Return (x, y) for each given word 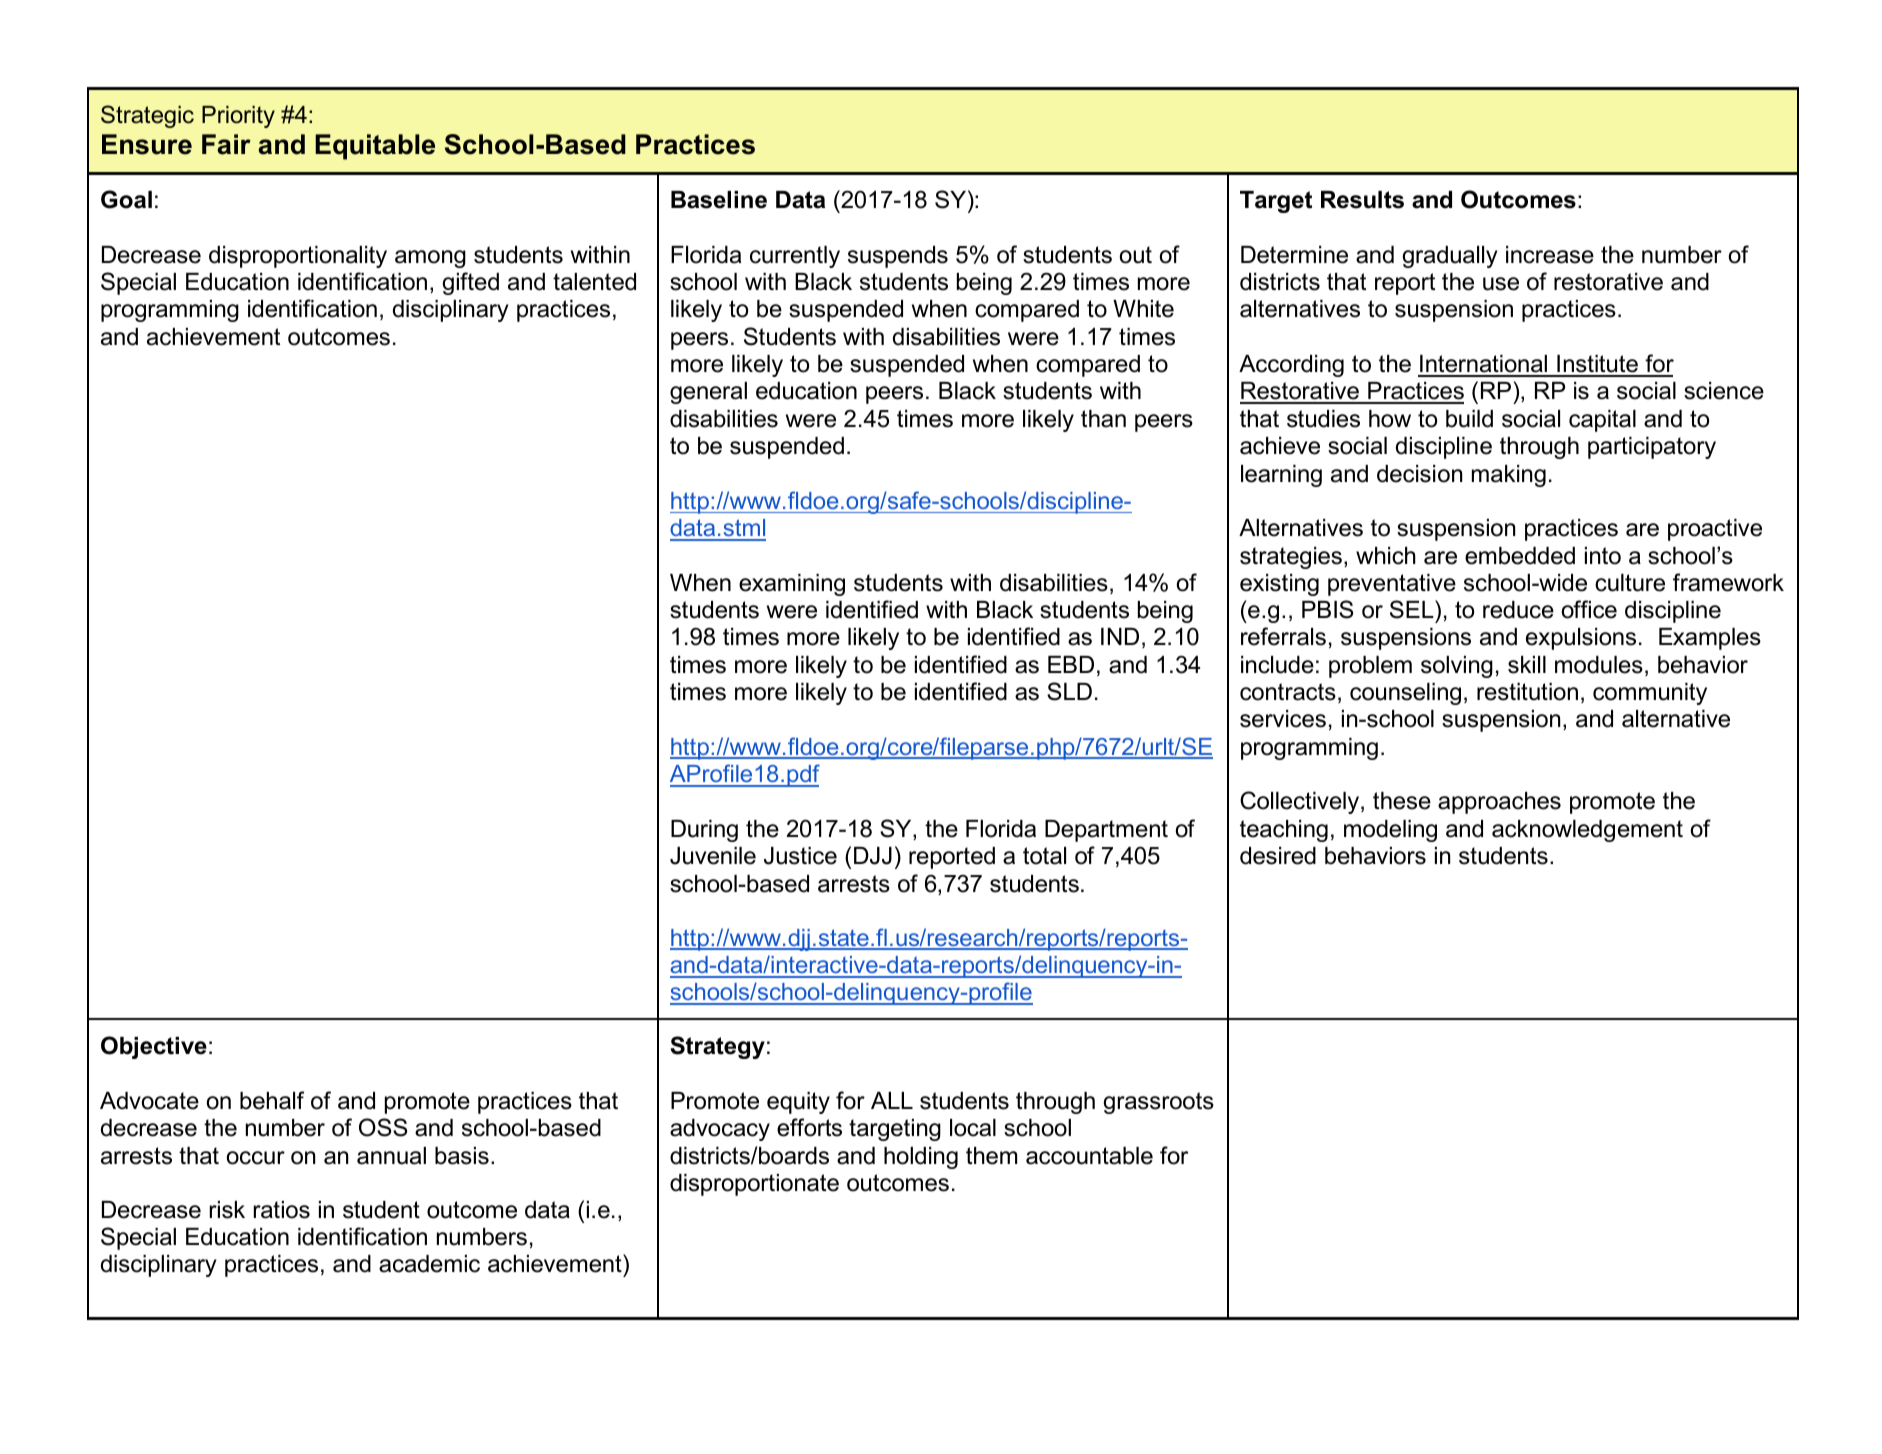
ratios (282, 1210)
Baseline (719, 200)
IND (1120, 636)
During (704, 831)
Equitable (375, 147)
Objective (154, 1047)
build (1469, 419)
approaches (1499, 803)
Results (1362, 200)
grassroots (1158, 1103)
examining (792, 585)
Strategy (717, 1047)
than (1103, 419)
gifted (470, 283)
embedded (1520, 556)
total (1044, 856)
